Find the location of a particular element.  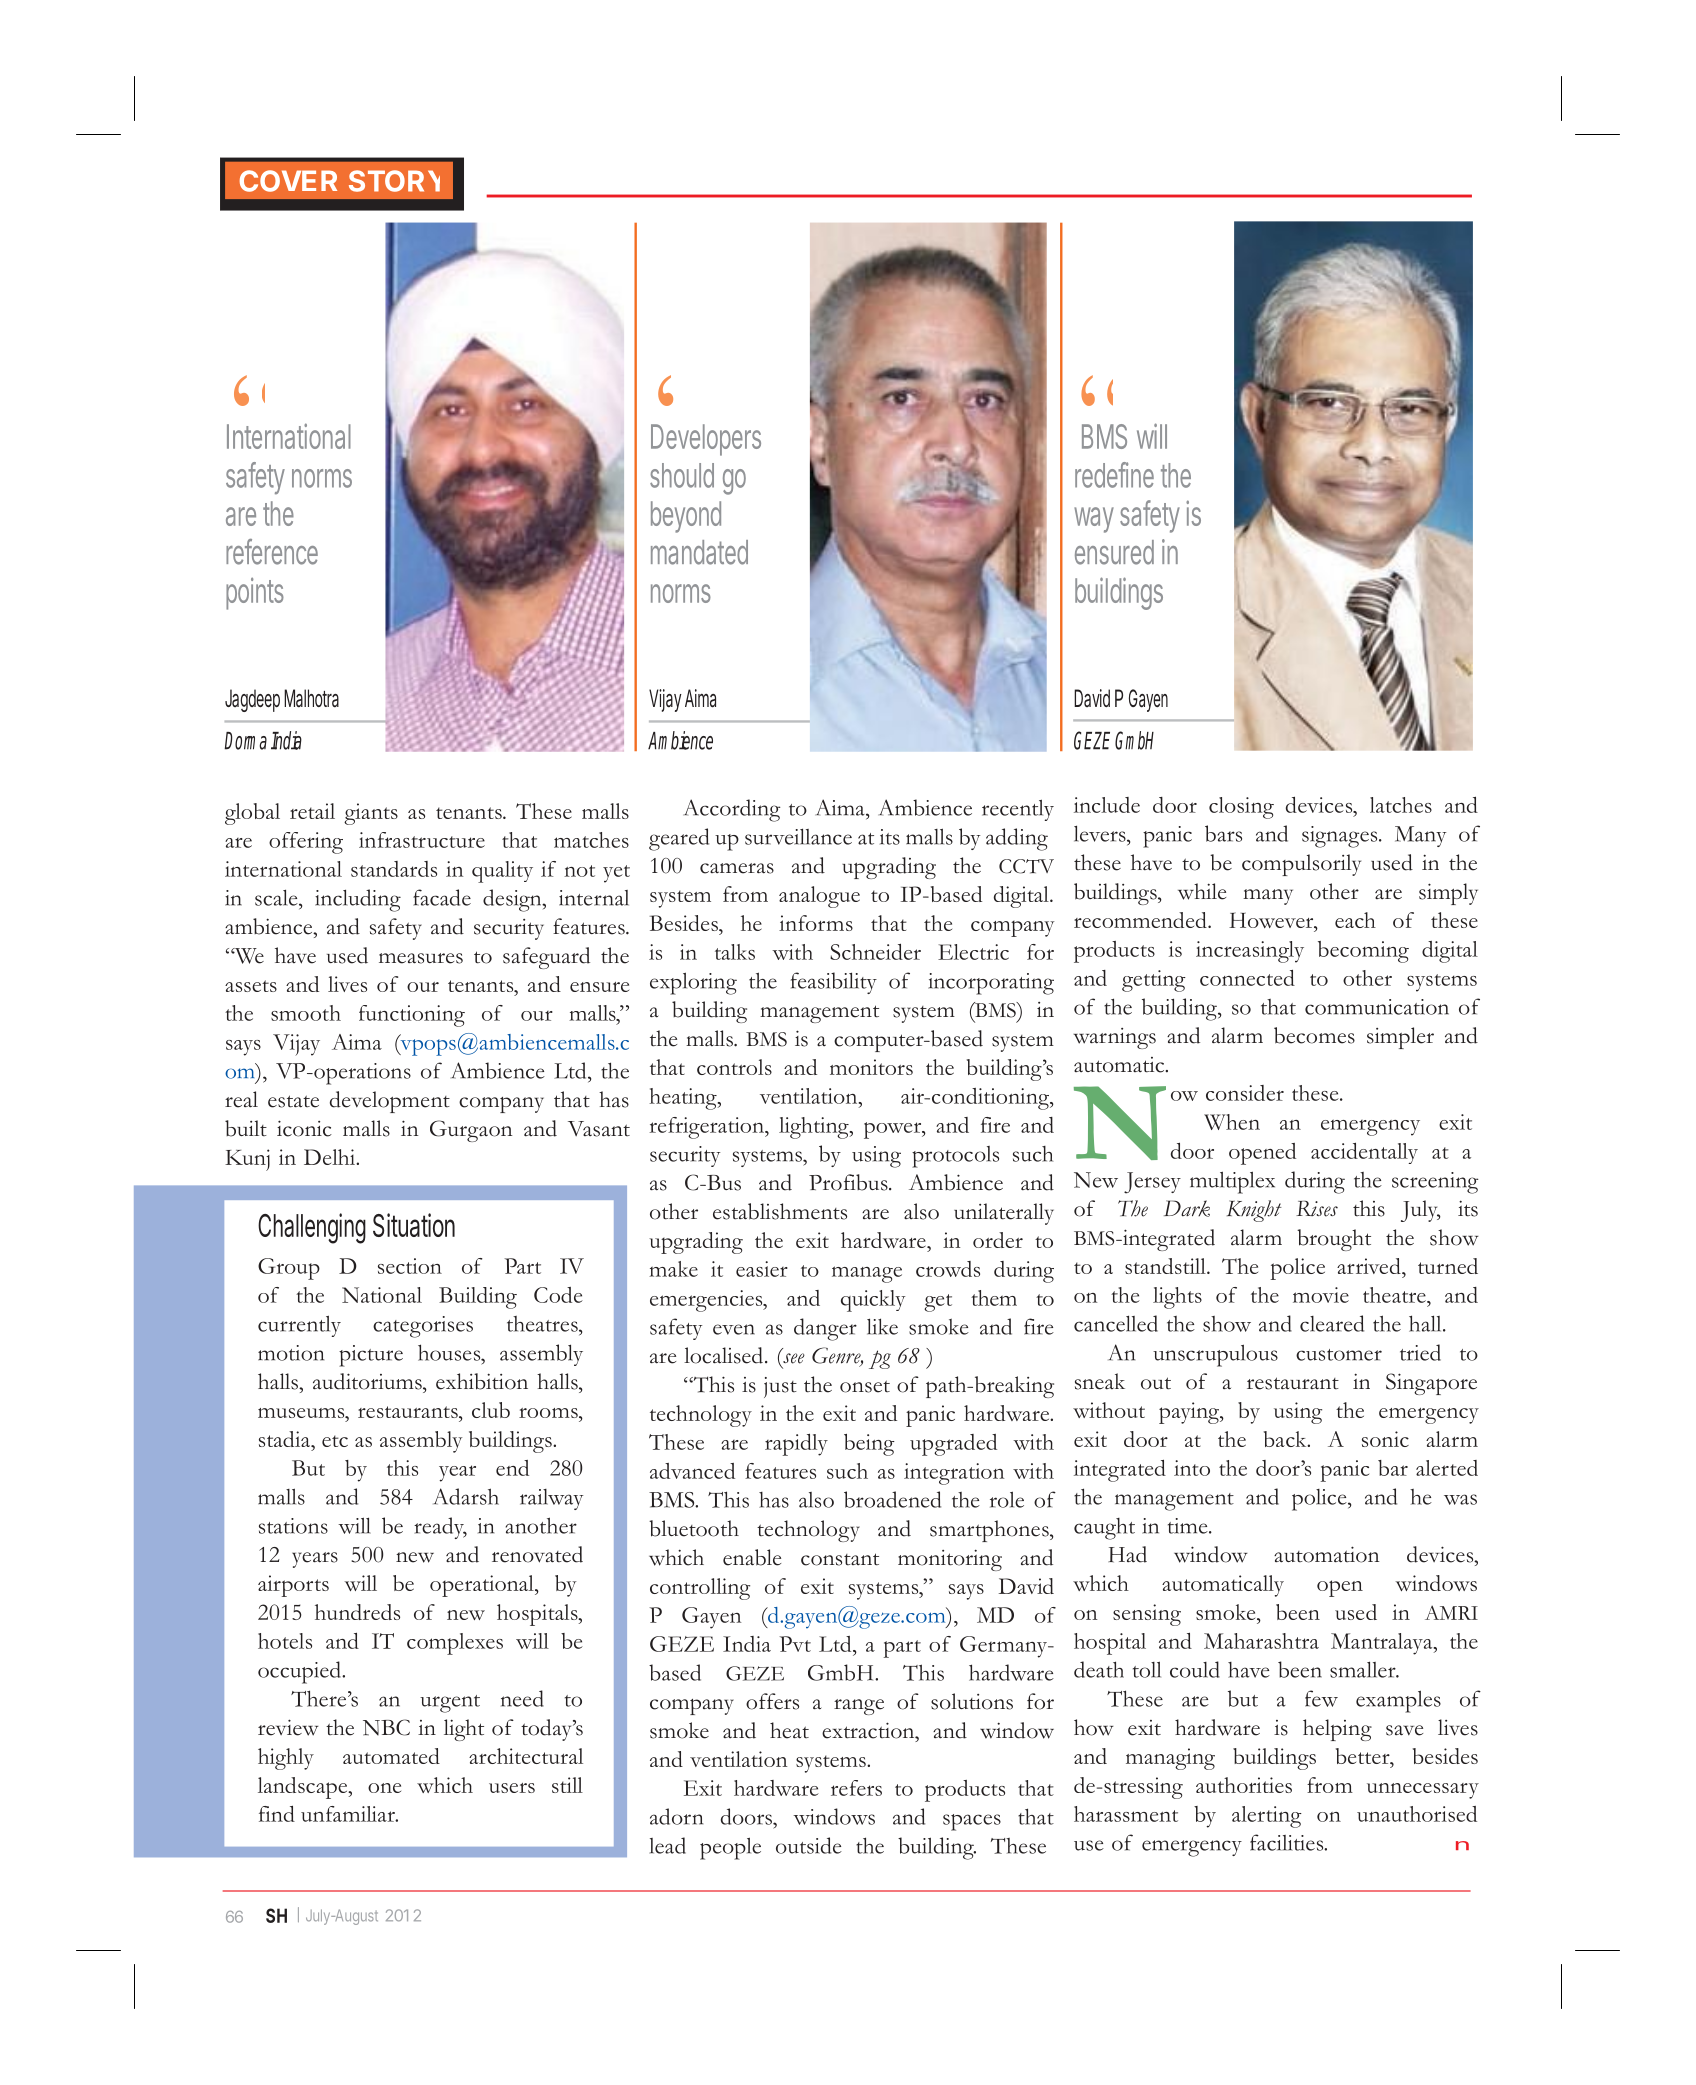

redefine is located at coordinates (1114, 475).
